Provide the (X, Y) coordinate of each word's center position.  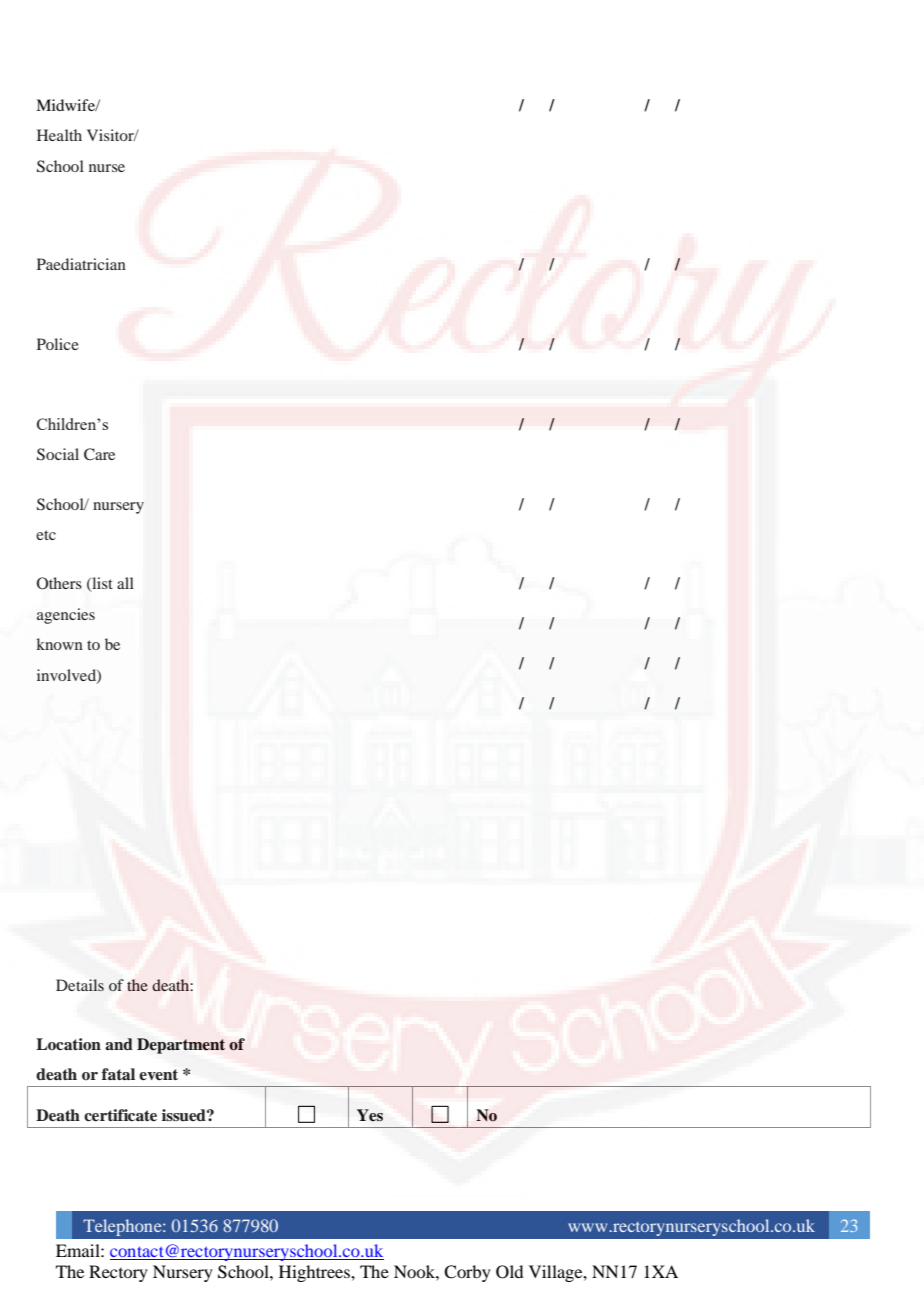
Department (181, 1046)
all (125, 583)
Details (80, 985)
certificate (120, 1115)
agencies (66, 616)
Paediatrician (81, 264)
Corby (467, 1273)
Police (58, 344)
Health (59, 135)
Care (99, 454)
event (158, 1074)
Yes (370, 1115)
